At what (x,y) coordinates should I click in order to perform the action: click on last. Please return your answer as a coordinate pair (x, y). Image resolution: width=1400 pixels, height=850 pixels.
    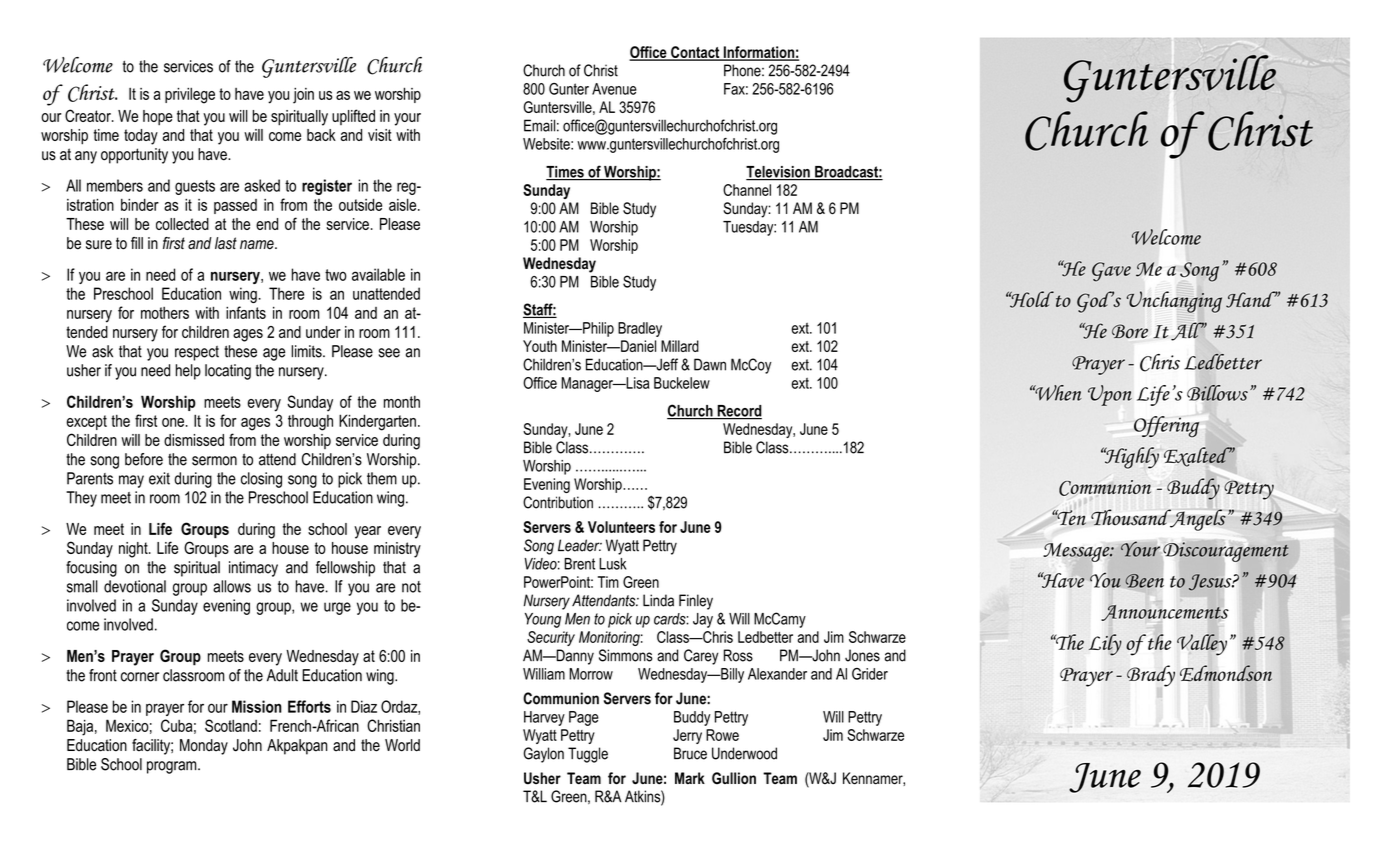
    Looking at the image, I should click on (226, 243).
